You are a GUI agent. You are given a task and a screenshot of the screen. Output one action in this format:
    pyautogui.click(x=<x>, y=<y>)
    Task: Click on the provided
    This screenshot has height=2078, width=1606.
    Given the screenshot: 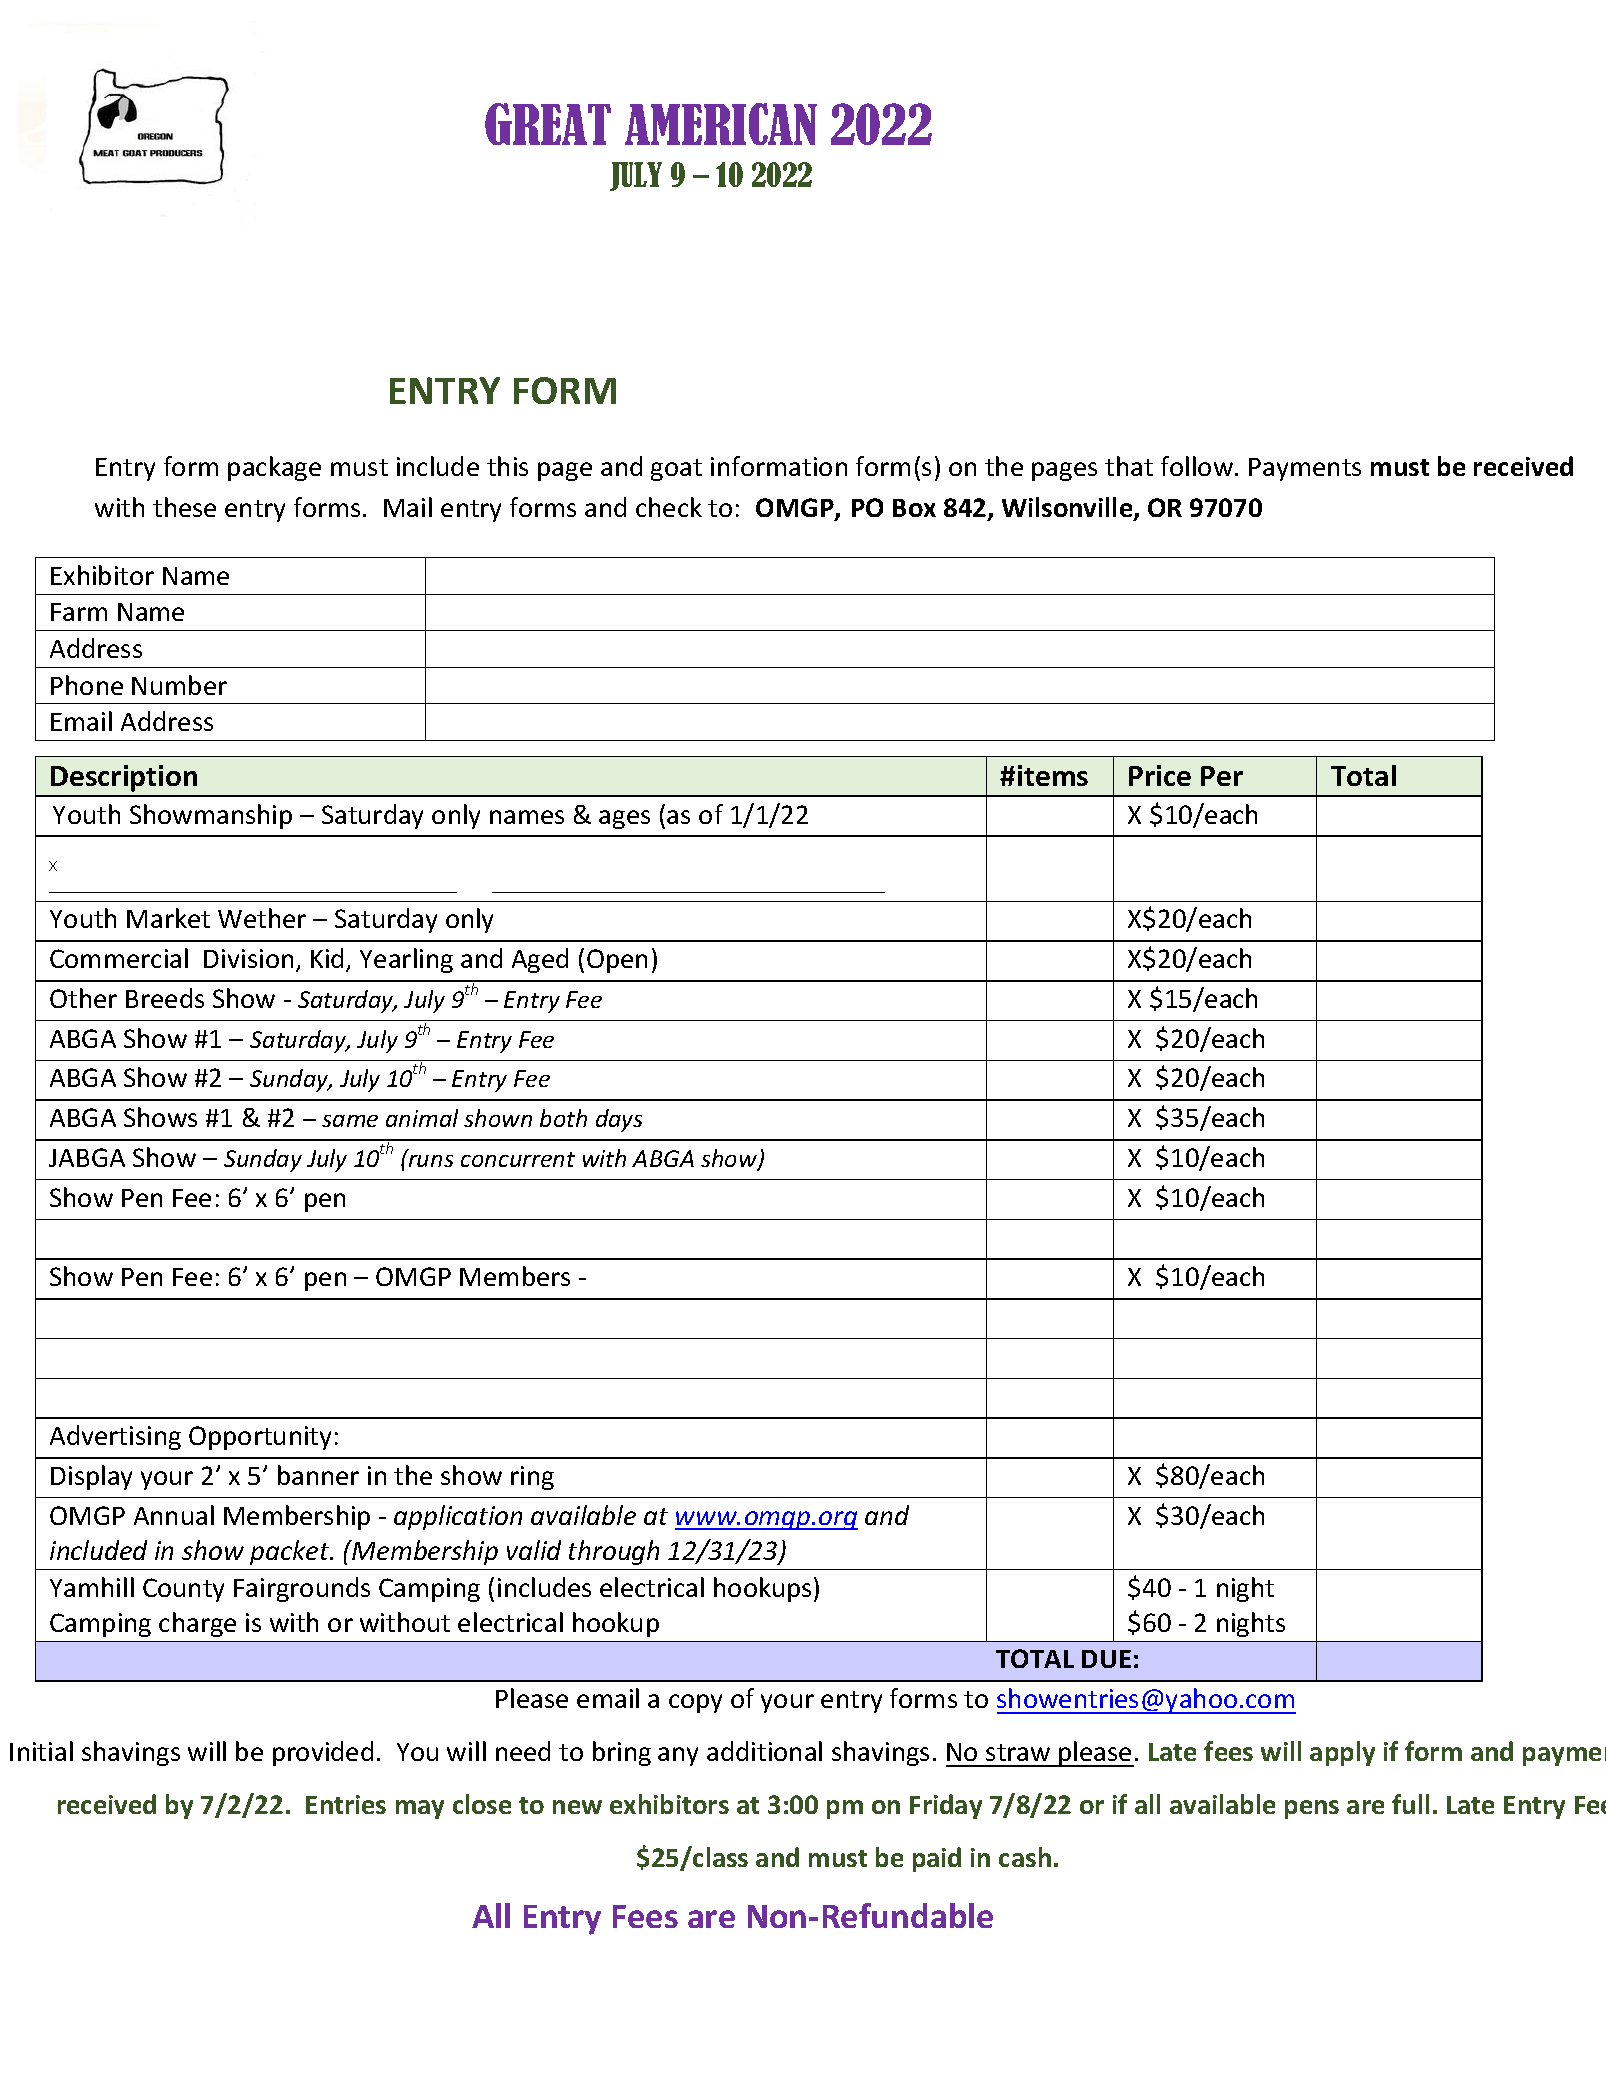 What is the action you would take?
    pyautogui.click(x=323, y=1753)
